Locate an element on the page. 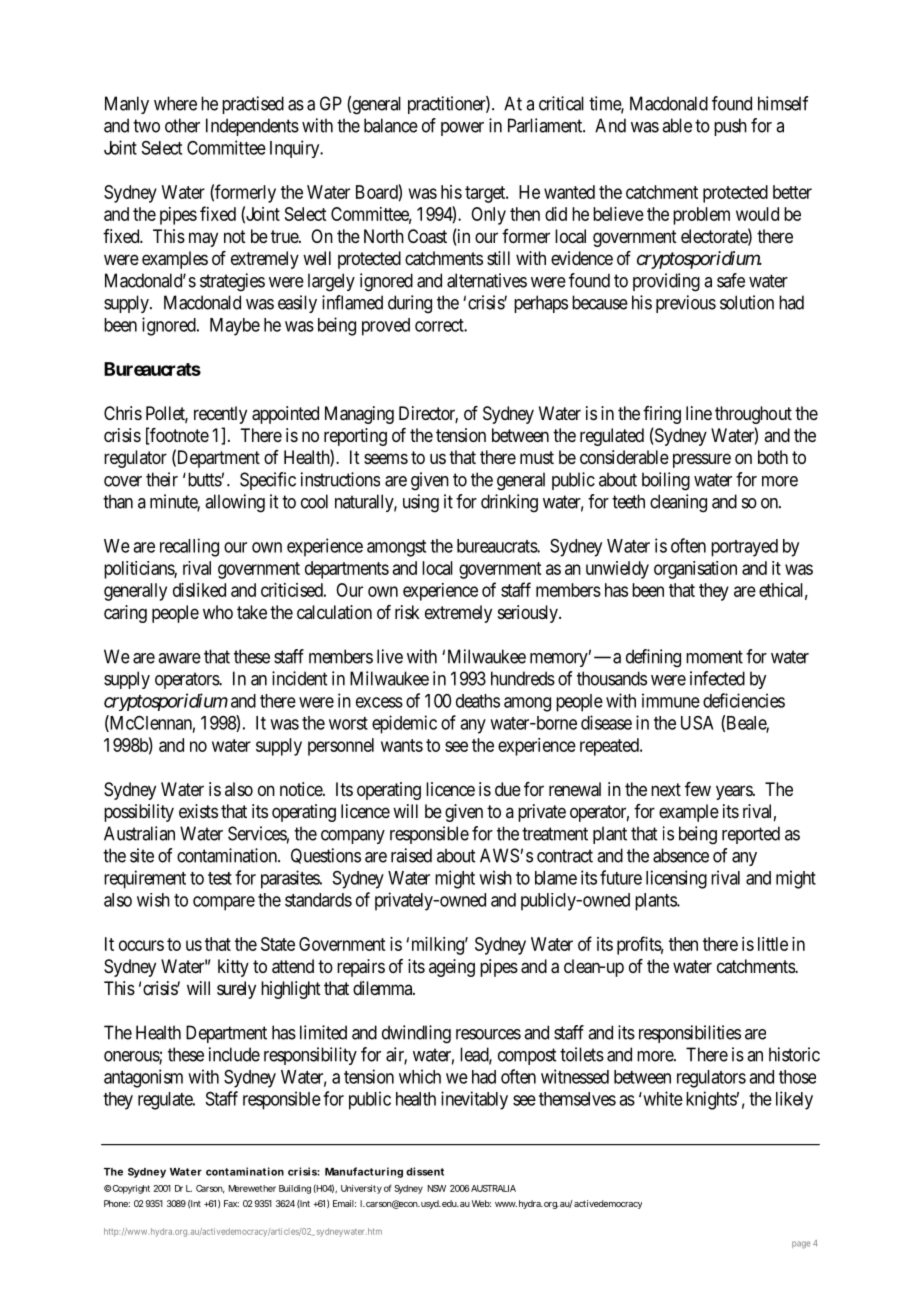 This image has width=924, height=1307. power is located at coordinates (462, 129).
